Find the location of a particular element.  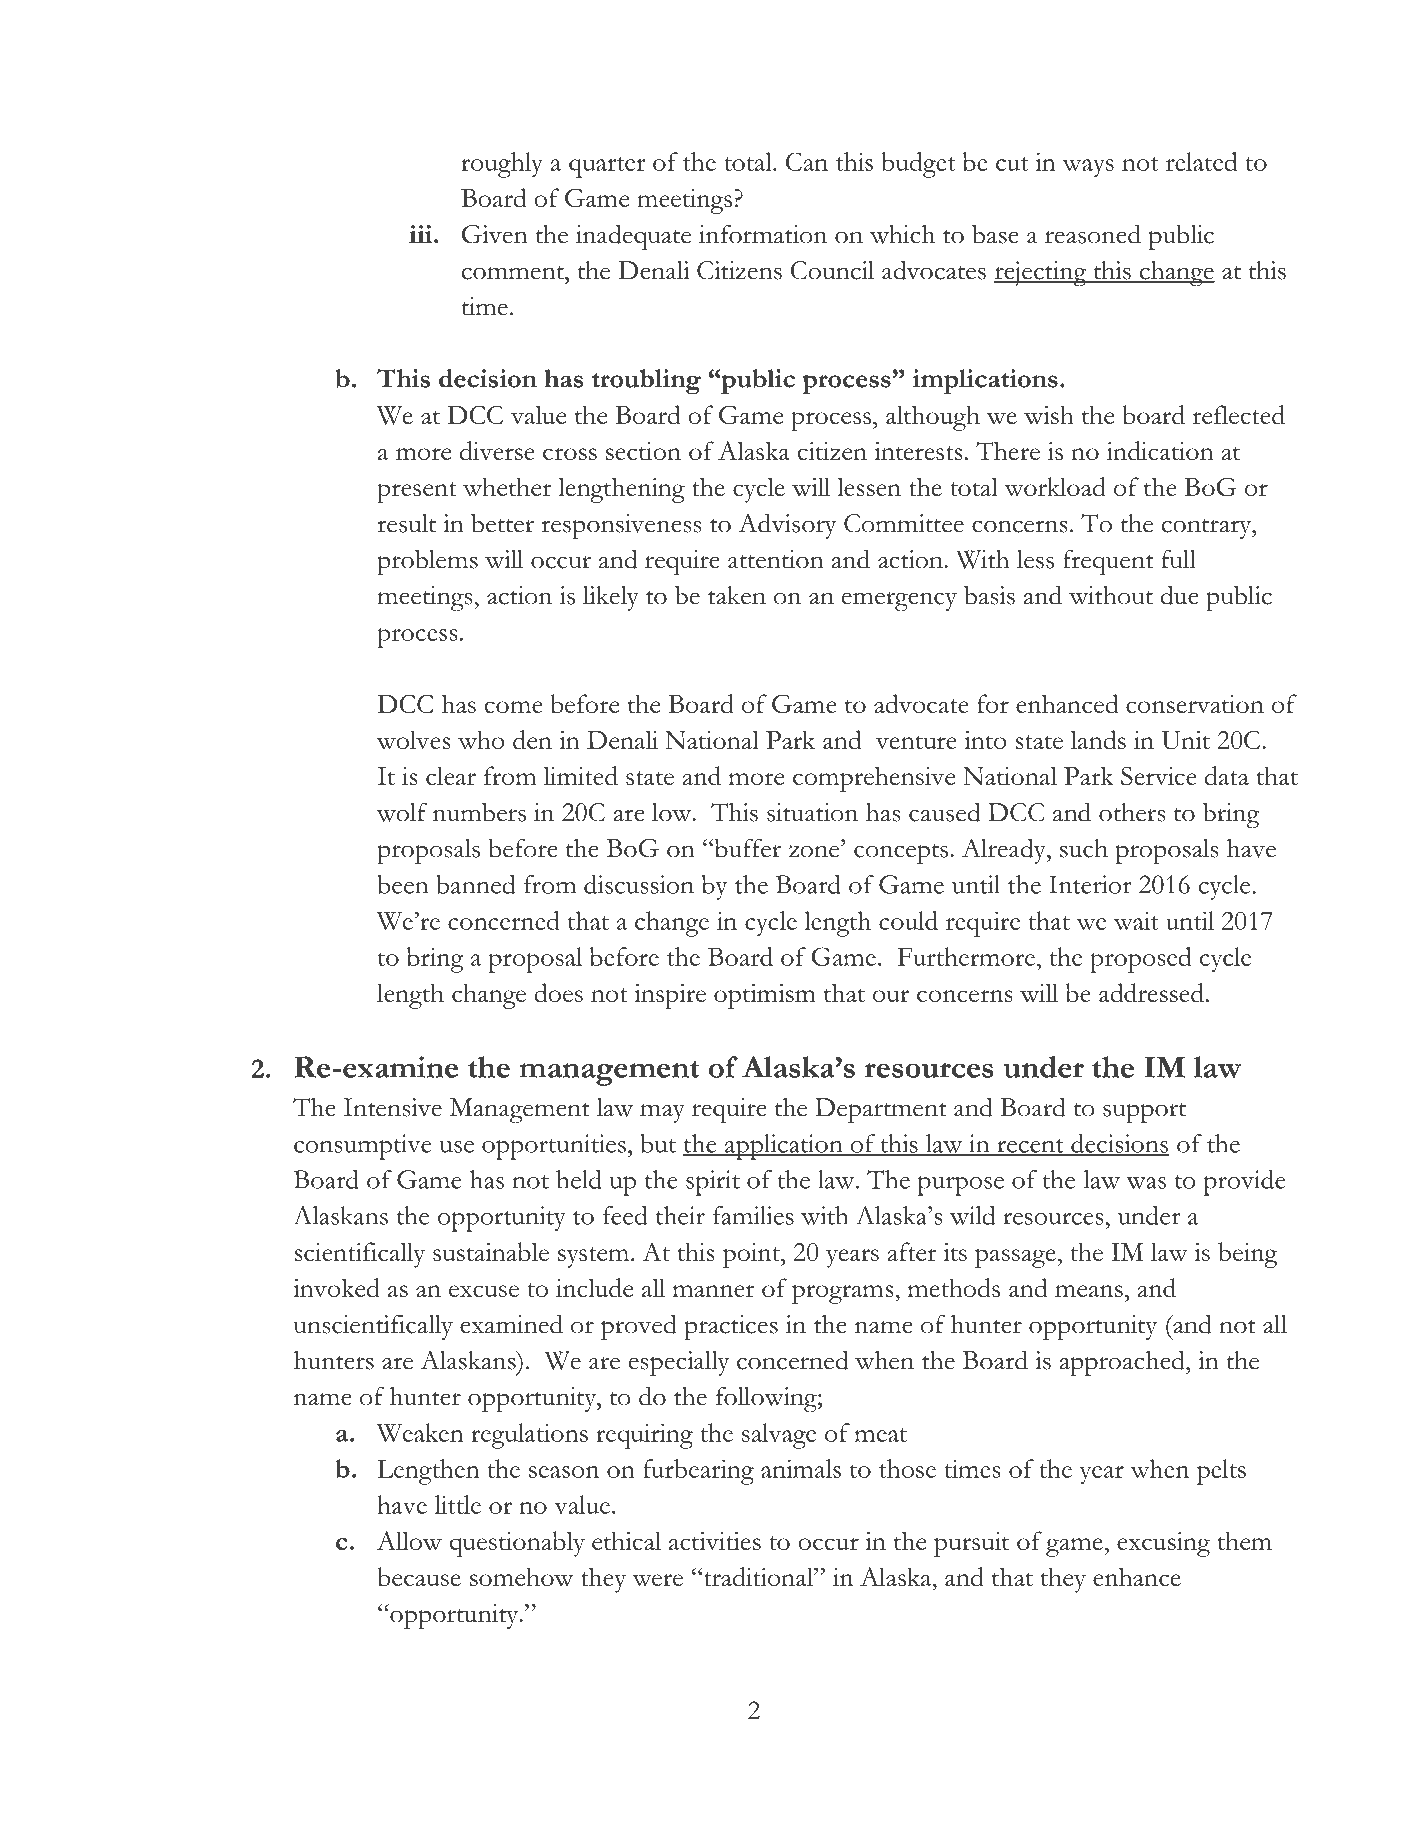

was is located at coordinates (1146, 1183).
